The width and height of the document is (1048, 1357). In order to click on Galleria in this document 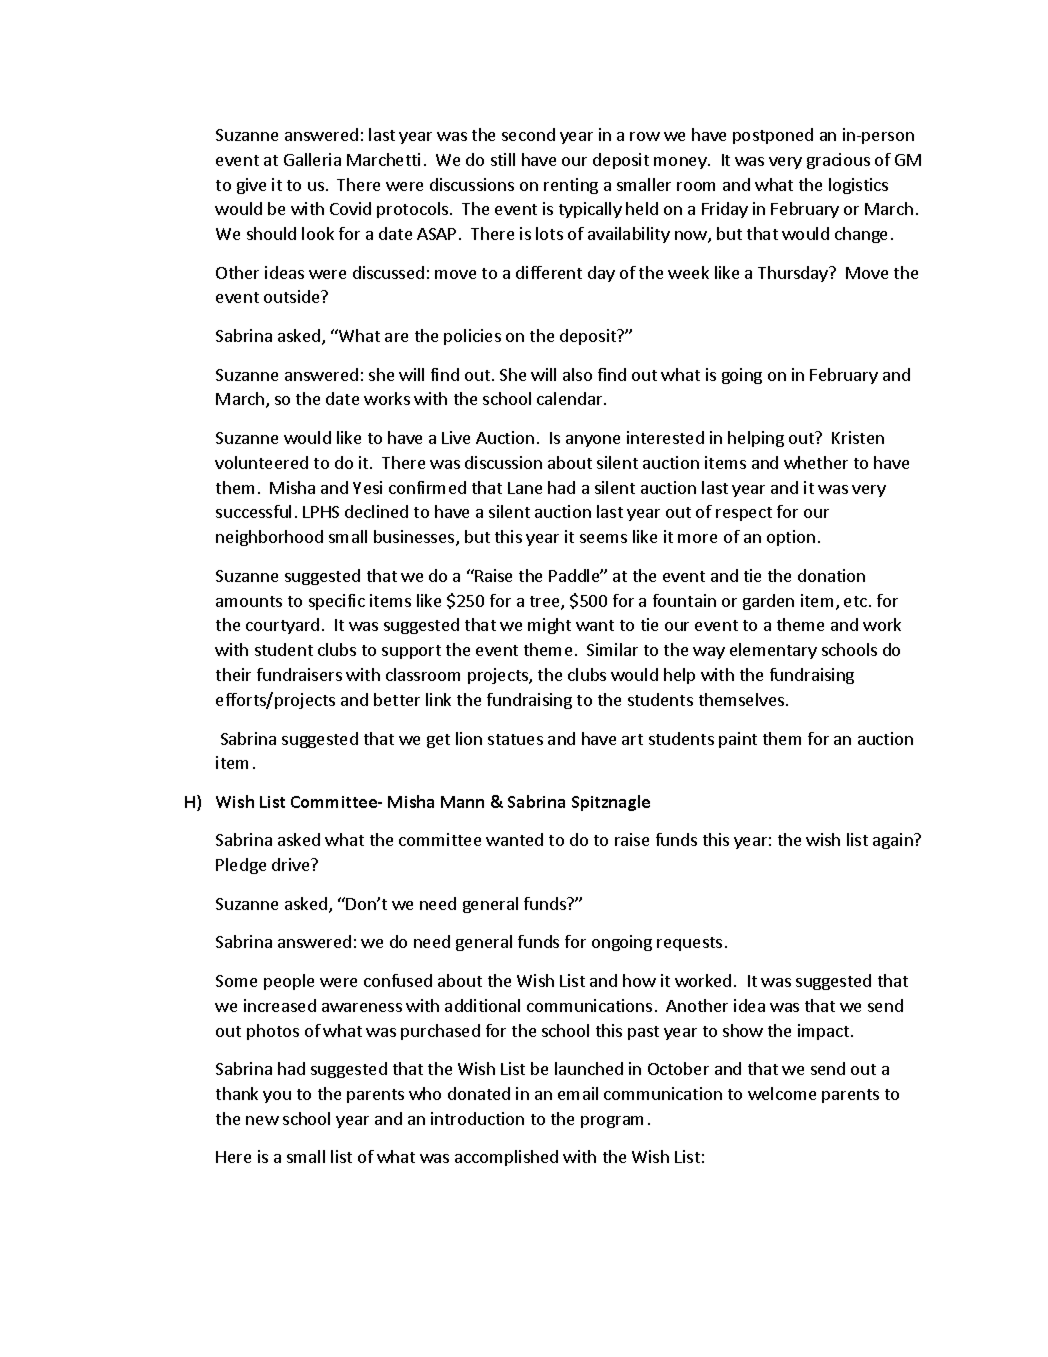, I will do `click(312, 159)`.
